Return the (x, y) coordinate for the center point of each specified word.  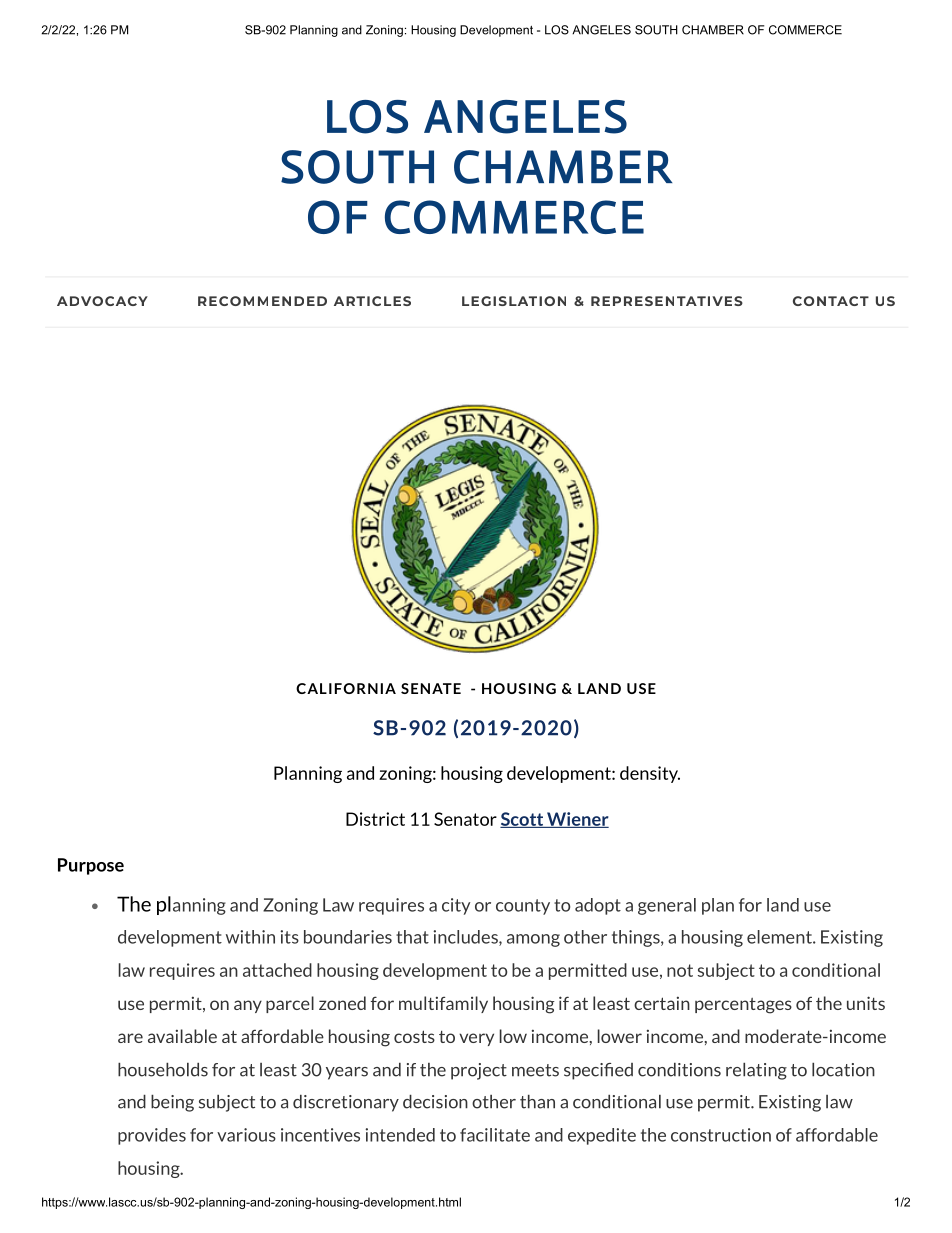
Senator (465, 819)
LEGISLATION (514, 301)
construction (721, 1135)
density (650, 774)
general (667, 906)
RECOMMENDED (262, 301)
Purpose (91, 866)
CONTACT (831, 301)
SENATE (431, 688)
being (172, 1103)
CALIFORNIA (346, 688)
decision (435, 1102)
